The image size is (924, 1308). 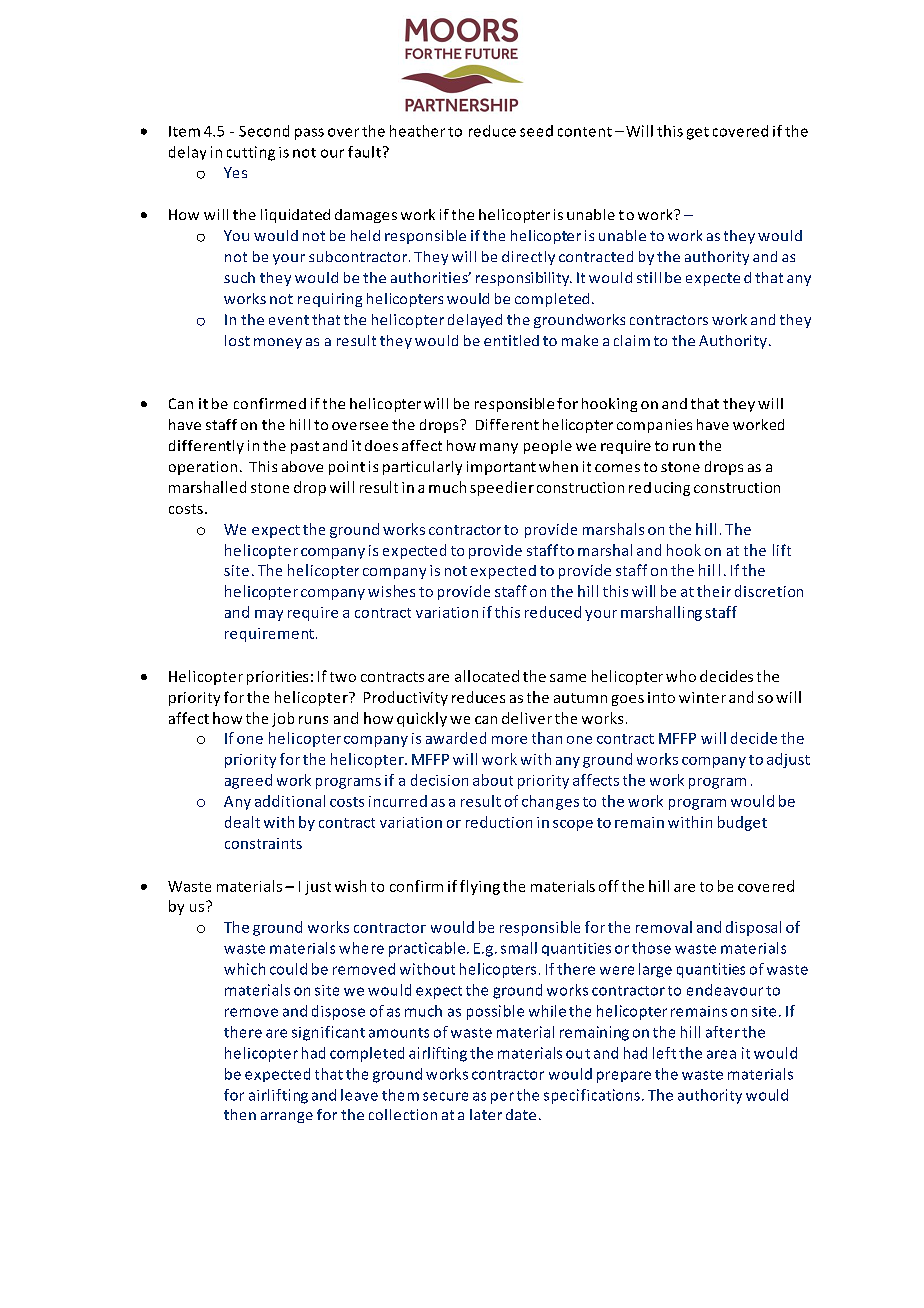 I want to click on later, so click(x=486, y=1114).
